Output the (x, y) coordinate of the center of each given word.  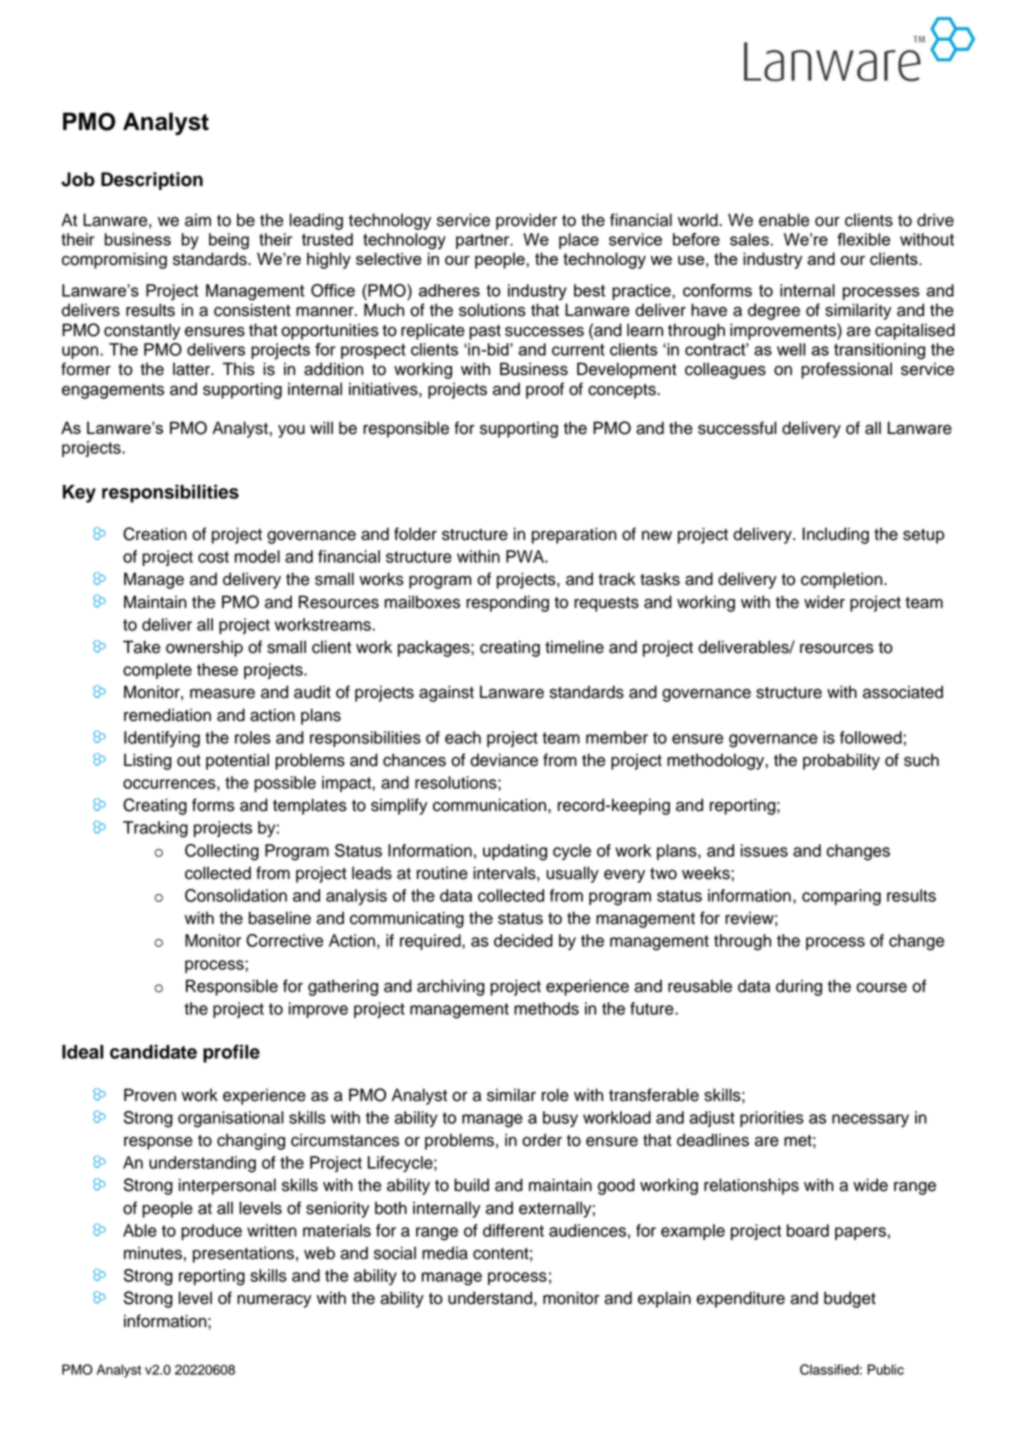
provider (526, 221)
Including (836, 535)
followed (871, 737)
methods (546, 1008)
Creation (155, 534)
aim (198, 220)
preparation (574, 535)
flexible (863, 239)
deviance (504, 760)
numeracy (274, 1301)
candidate (153, 1051)
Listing (148, 761)
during (799, 987)
